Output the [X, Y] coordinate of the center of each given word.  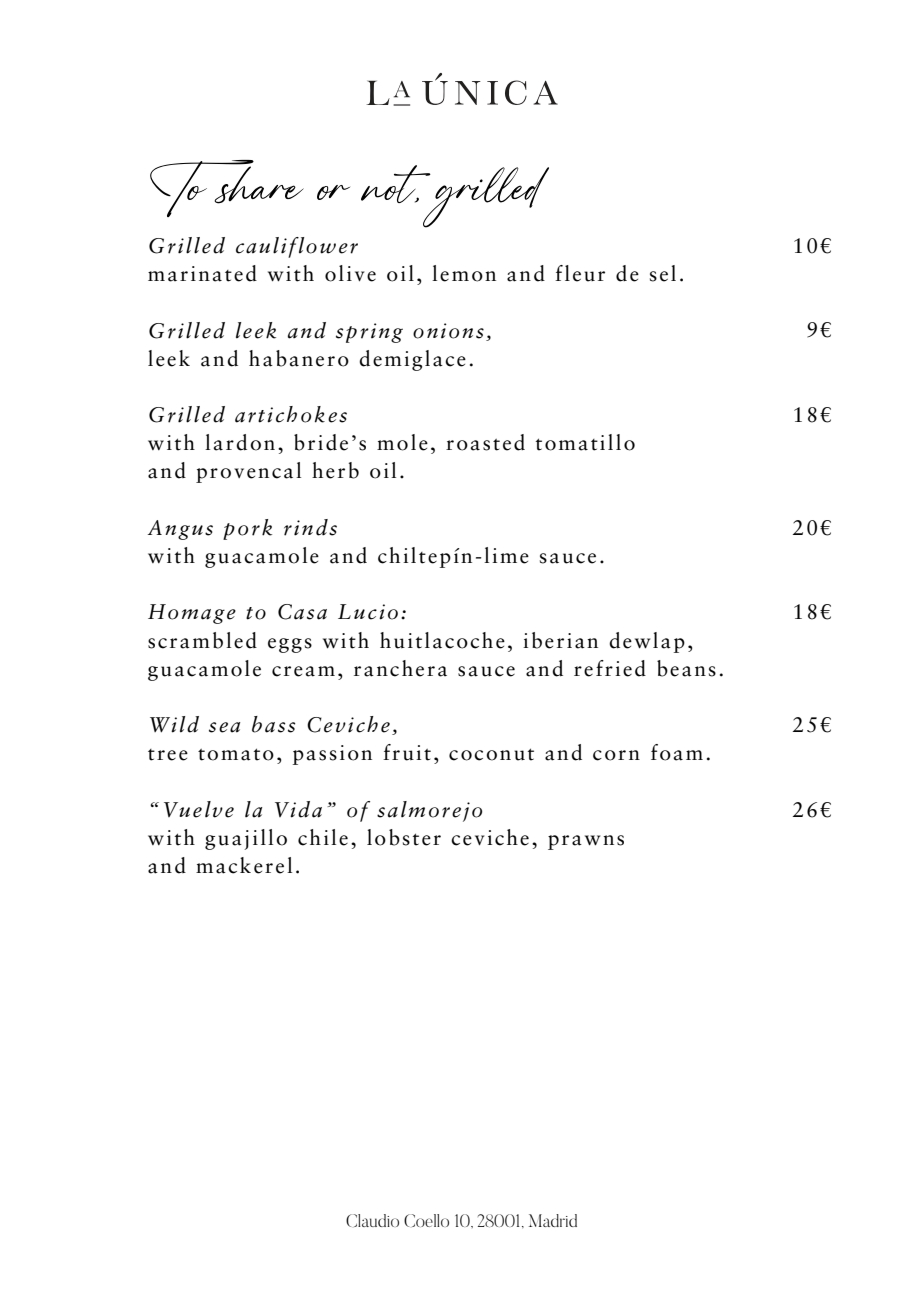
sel [663, 273]
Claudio [372, 1220]
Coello [426, 1220]
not [396, 184]
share [259, 184]
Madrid [553, 1220]
